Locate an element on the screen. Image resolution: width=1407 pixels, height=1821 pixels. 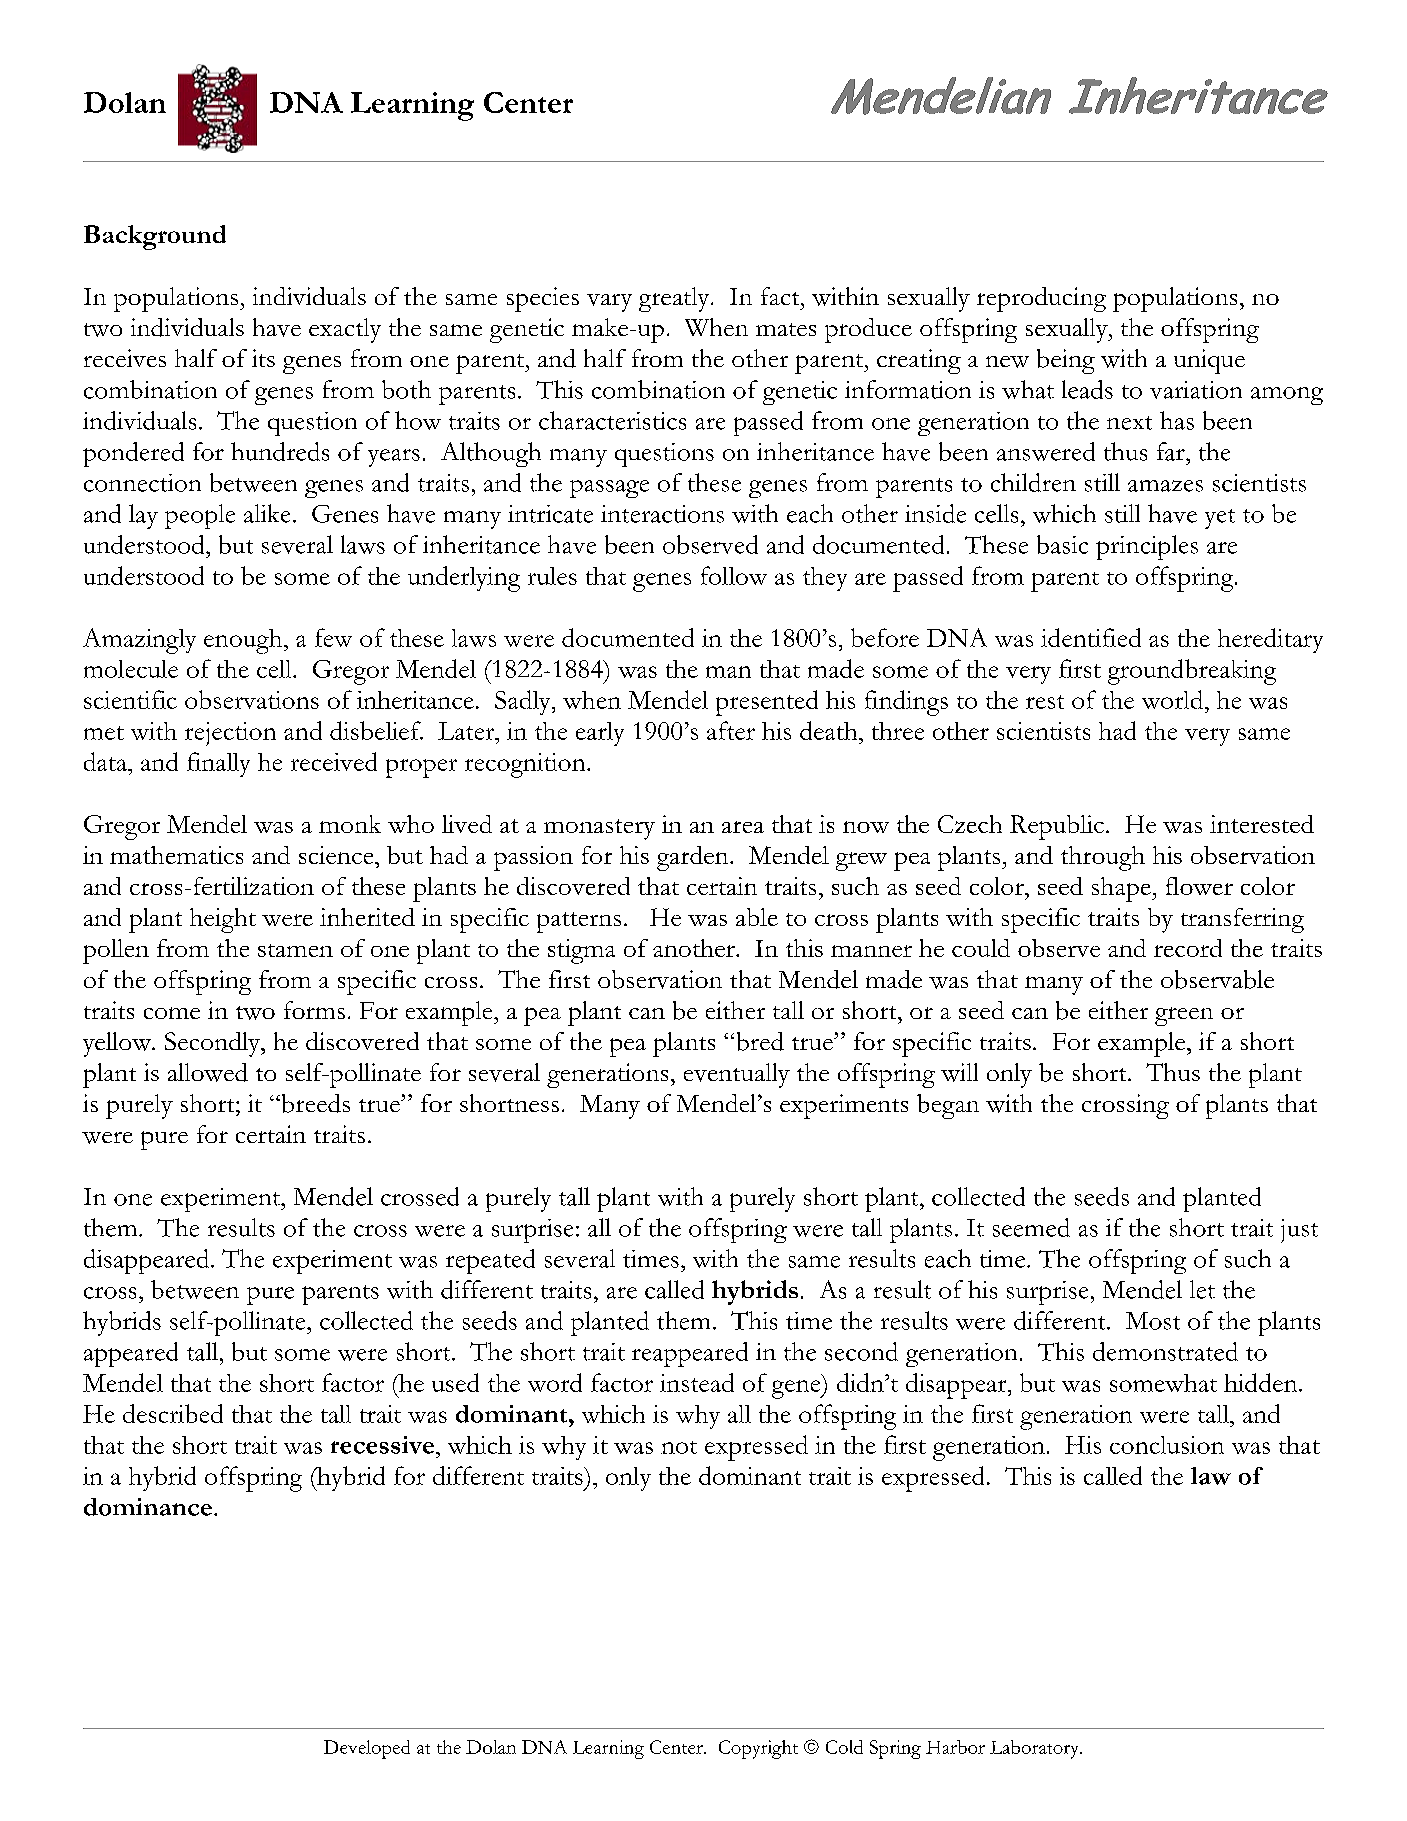
bred is located at coordinates (760, 1041).
